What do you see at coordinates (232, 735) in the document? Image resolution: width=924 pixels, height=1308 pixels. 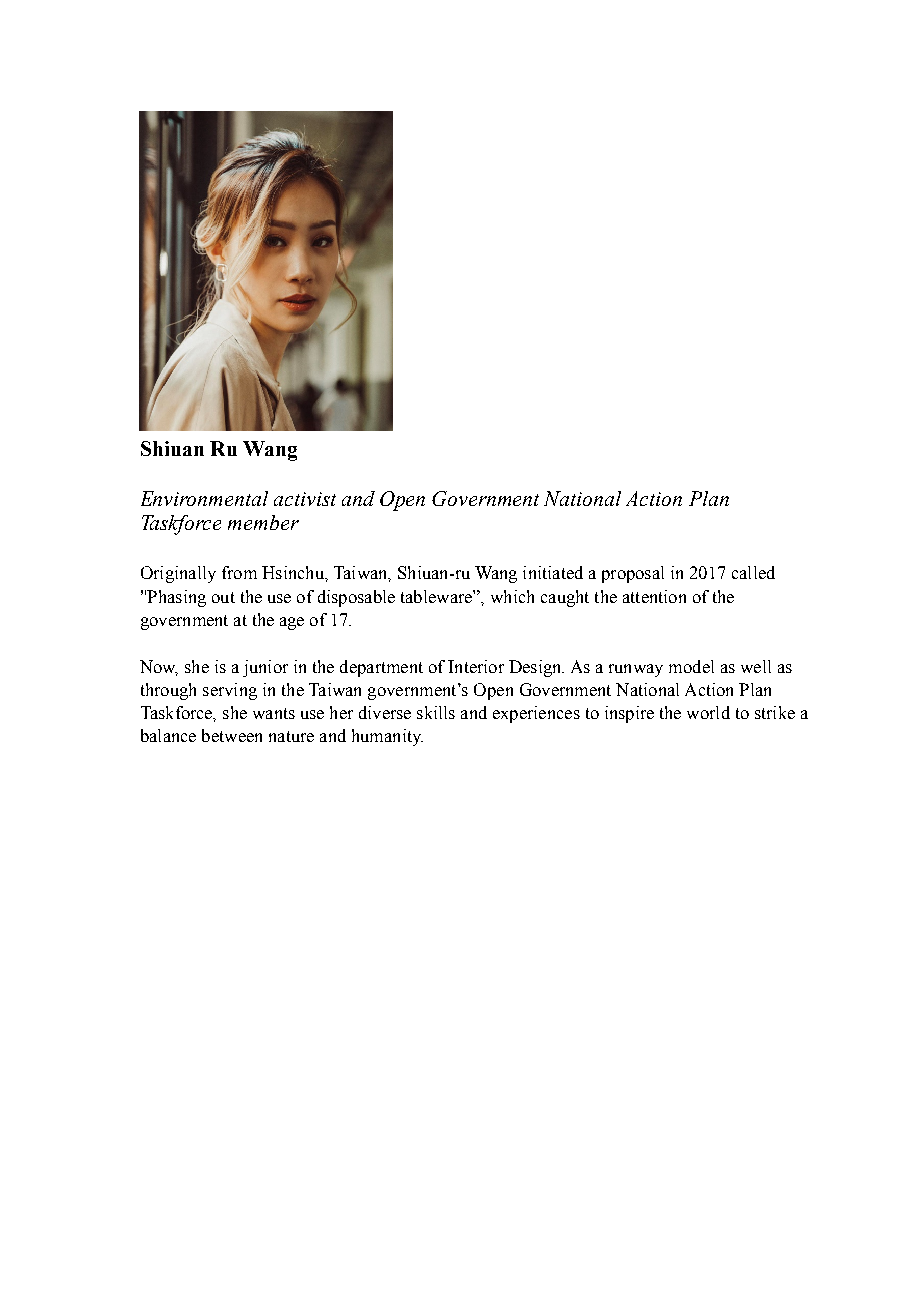 I see `between` at bounding box center [232, 735].
